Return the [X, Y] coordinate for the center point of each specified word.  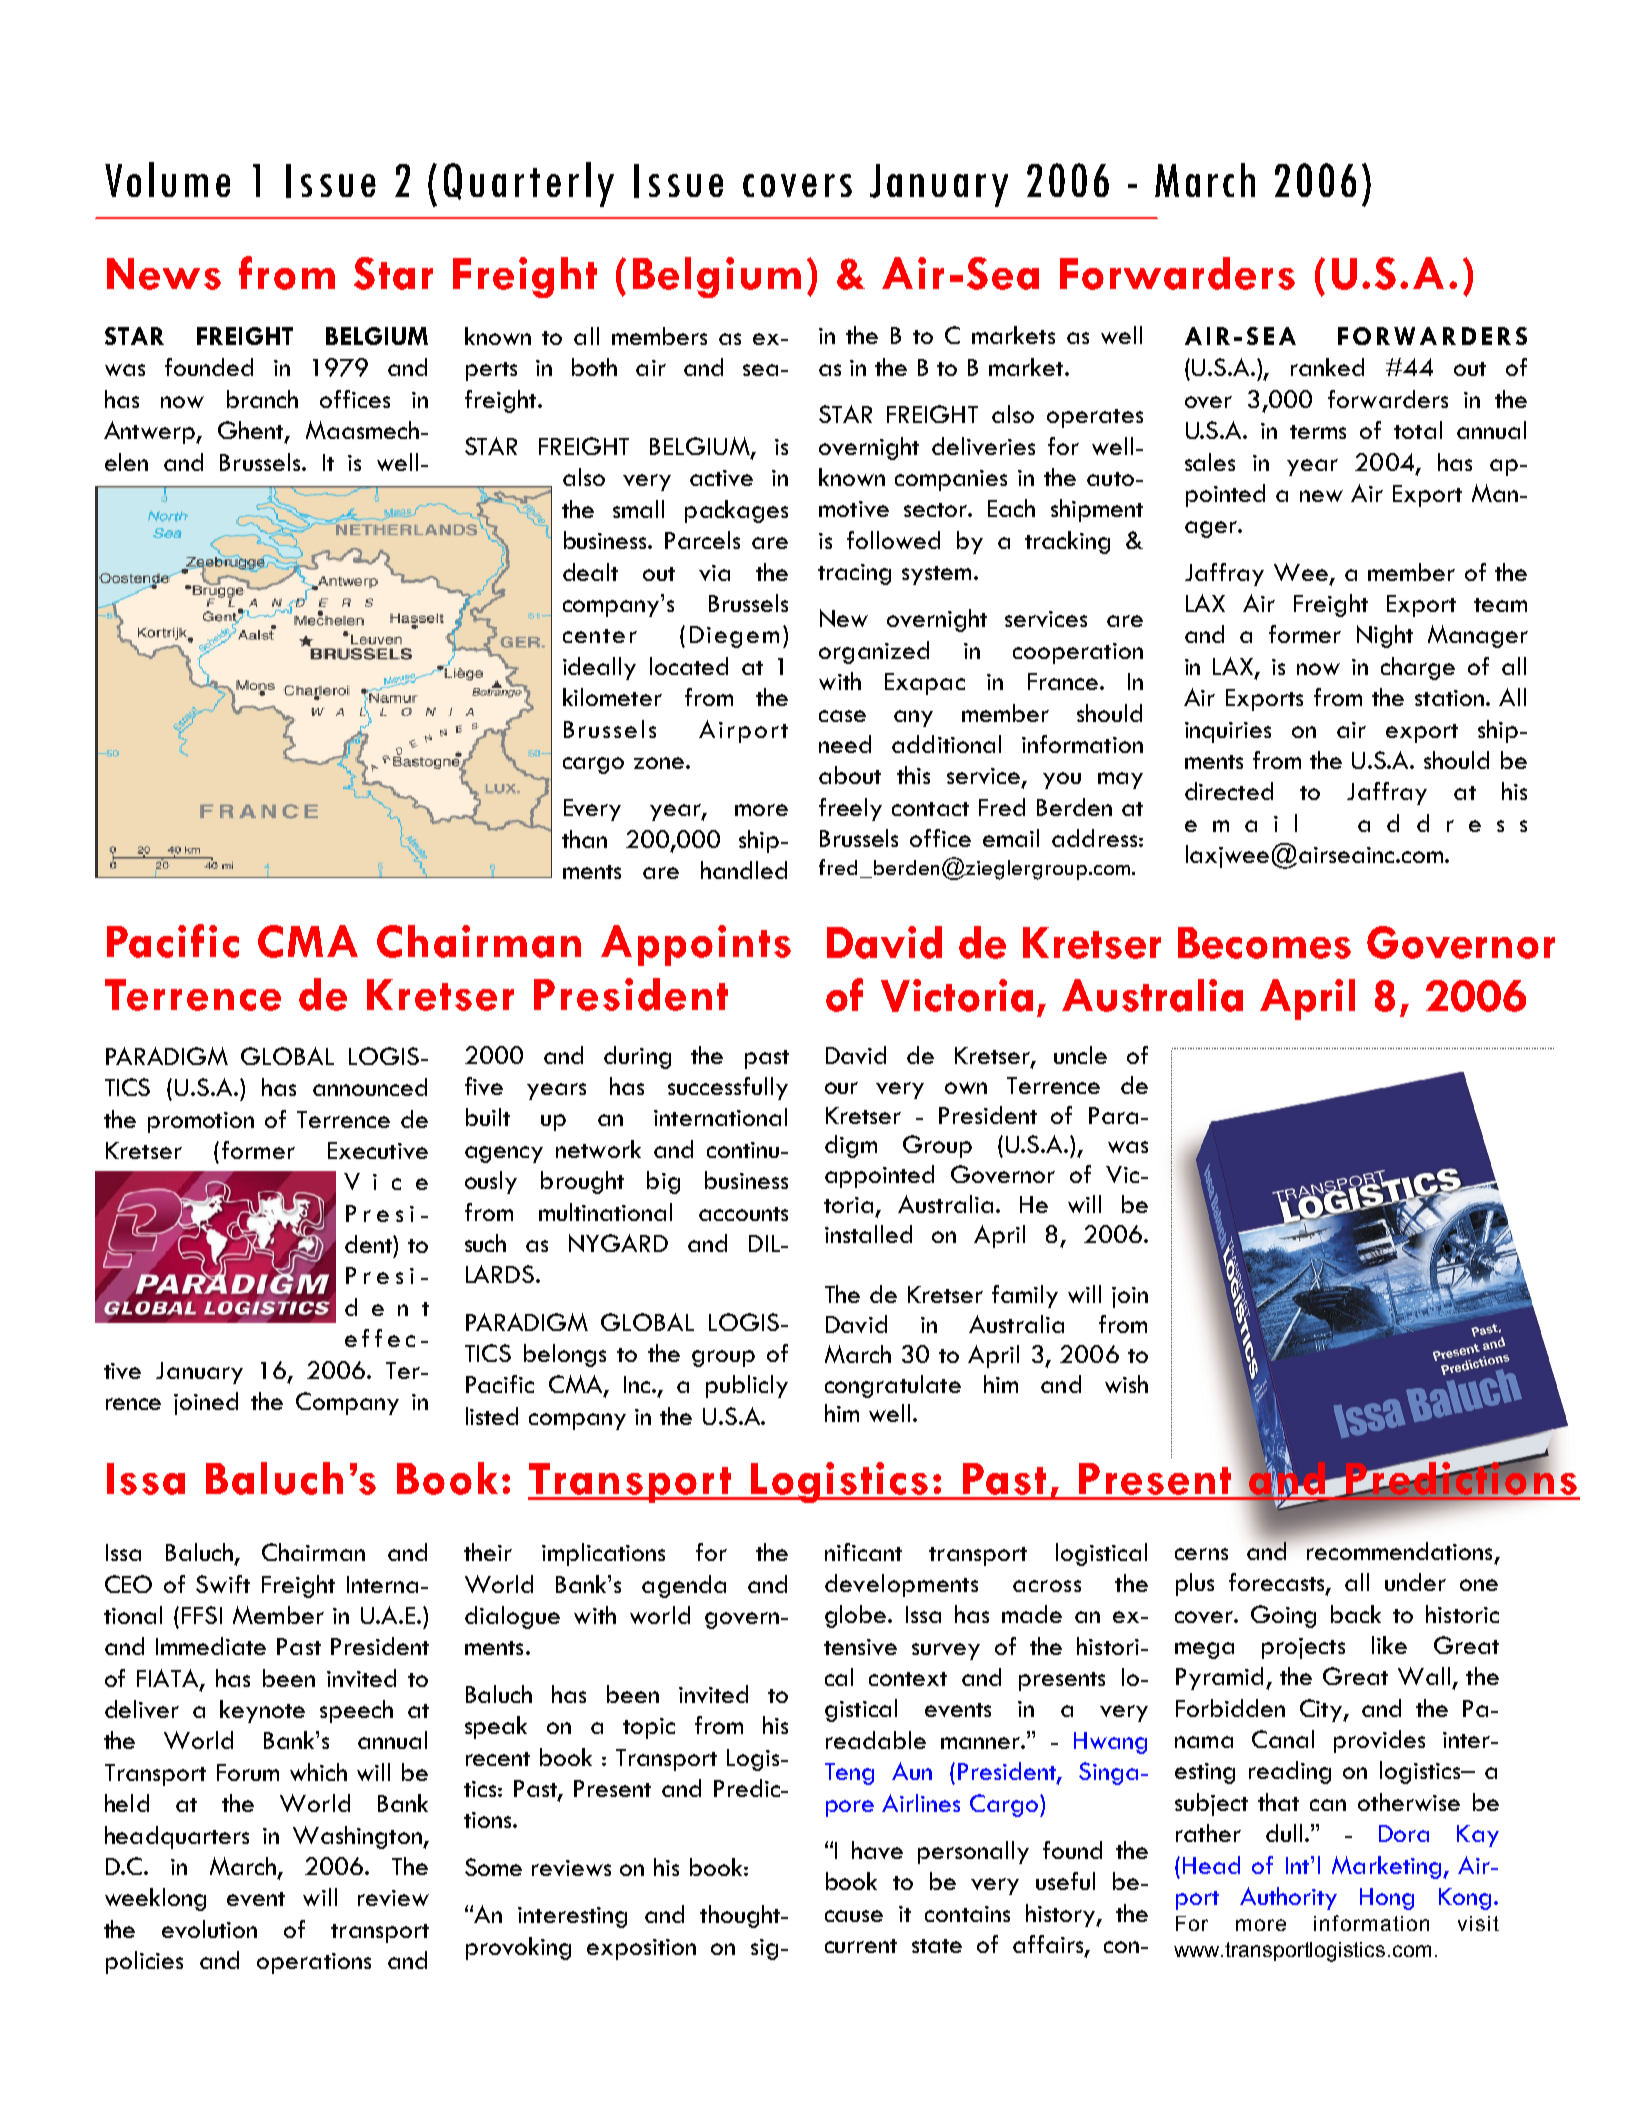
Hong [1387, 1899]
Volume [167, 179]
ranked [1327, 367]
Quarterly [529, 184]
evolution [209, 1929]
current [861, 1946]
